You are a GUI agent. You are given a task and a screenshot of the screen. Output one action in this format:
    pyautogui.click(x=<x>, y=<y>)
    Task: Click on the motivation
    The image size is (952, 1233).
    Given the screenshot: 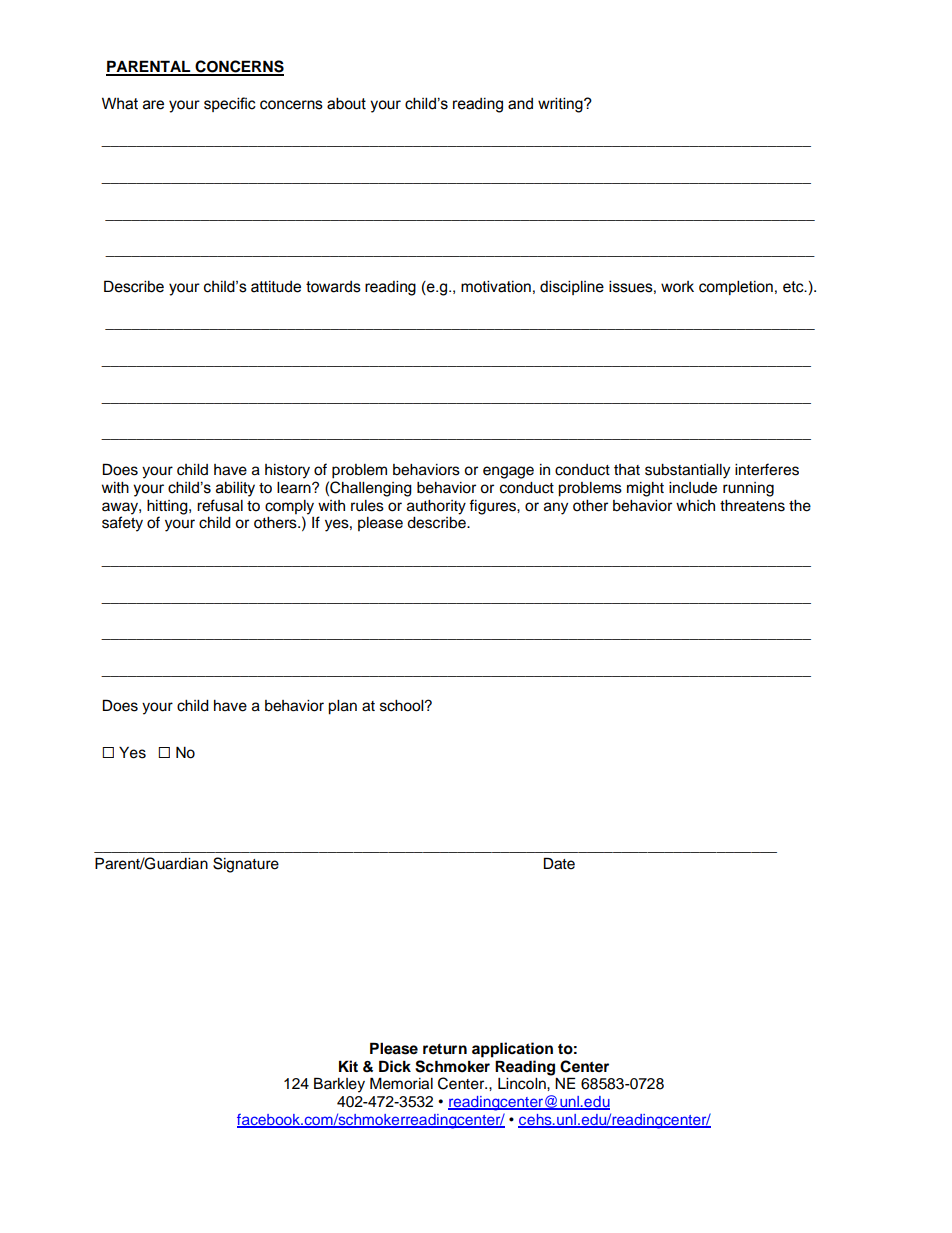 What is the action you would take?
    pyautogui.click(x=496, y=286)
